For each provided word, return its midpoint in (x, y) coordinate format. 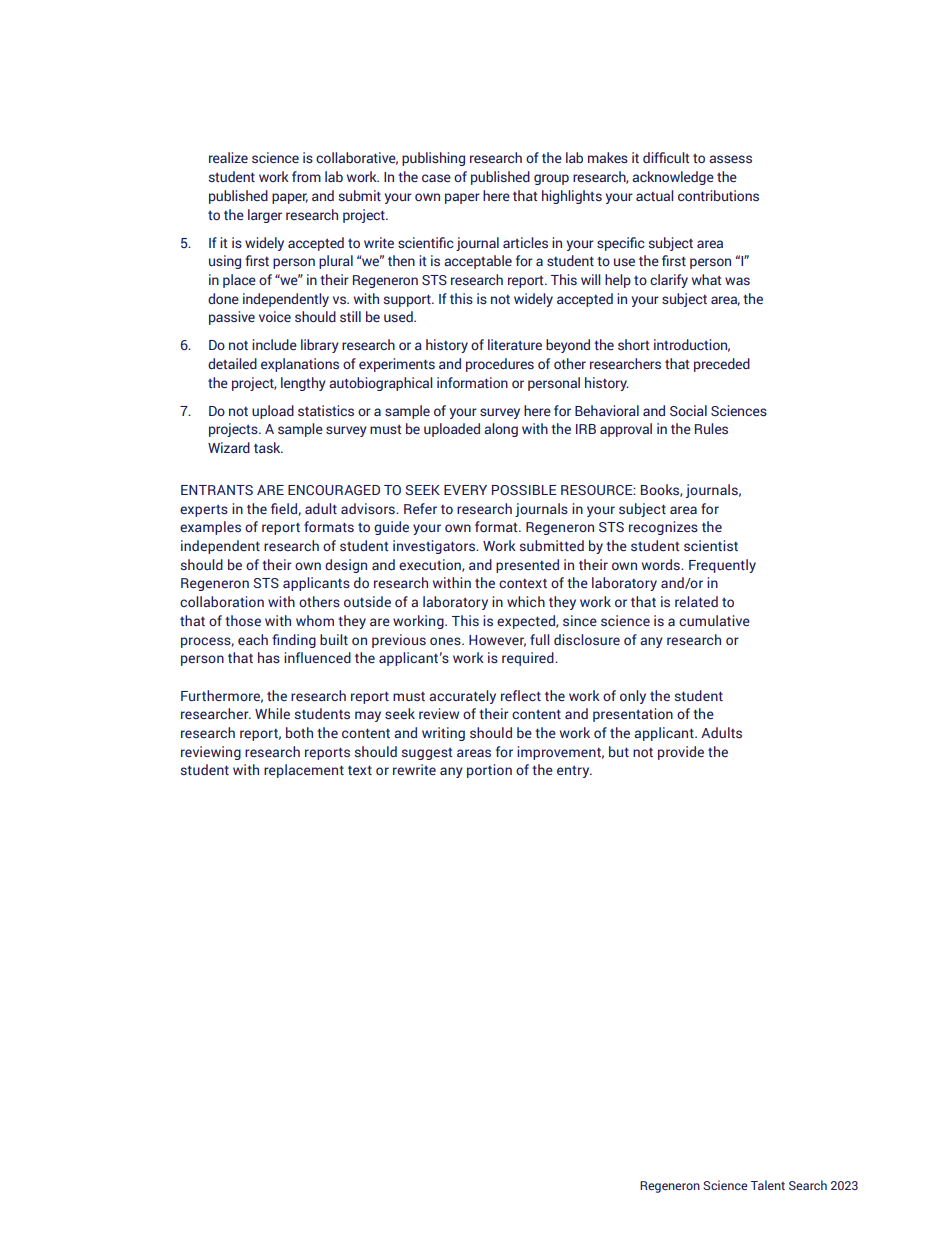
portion (489, 771)
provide (681, 753)
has (269, 658)
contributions (718, 195)
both (299, 732)
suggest (427, 754)
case (436, 178)
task (268, 447)
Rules (711, 428)
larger (265, 216)
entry (574, 772)
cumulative (714, 620)
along (501, 430)
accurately (462, 697)
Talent (768, 1185)
